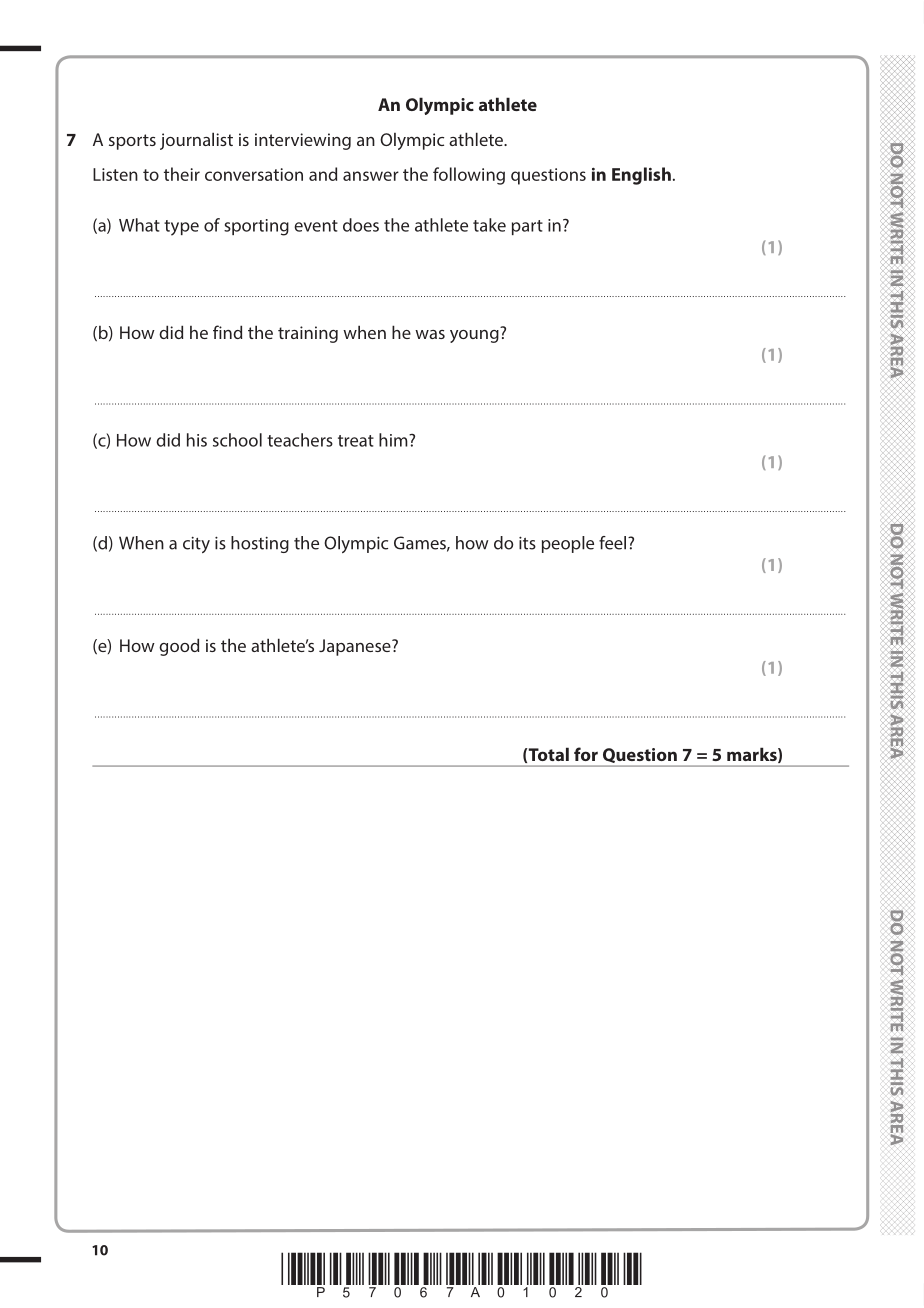 The width and height of the screenshot is (924, 1308). I want to click on city, so click(196, 545).
